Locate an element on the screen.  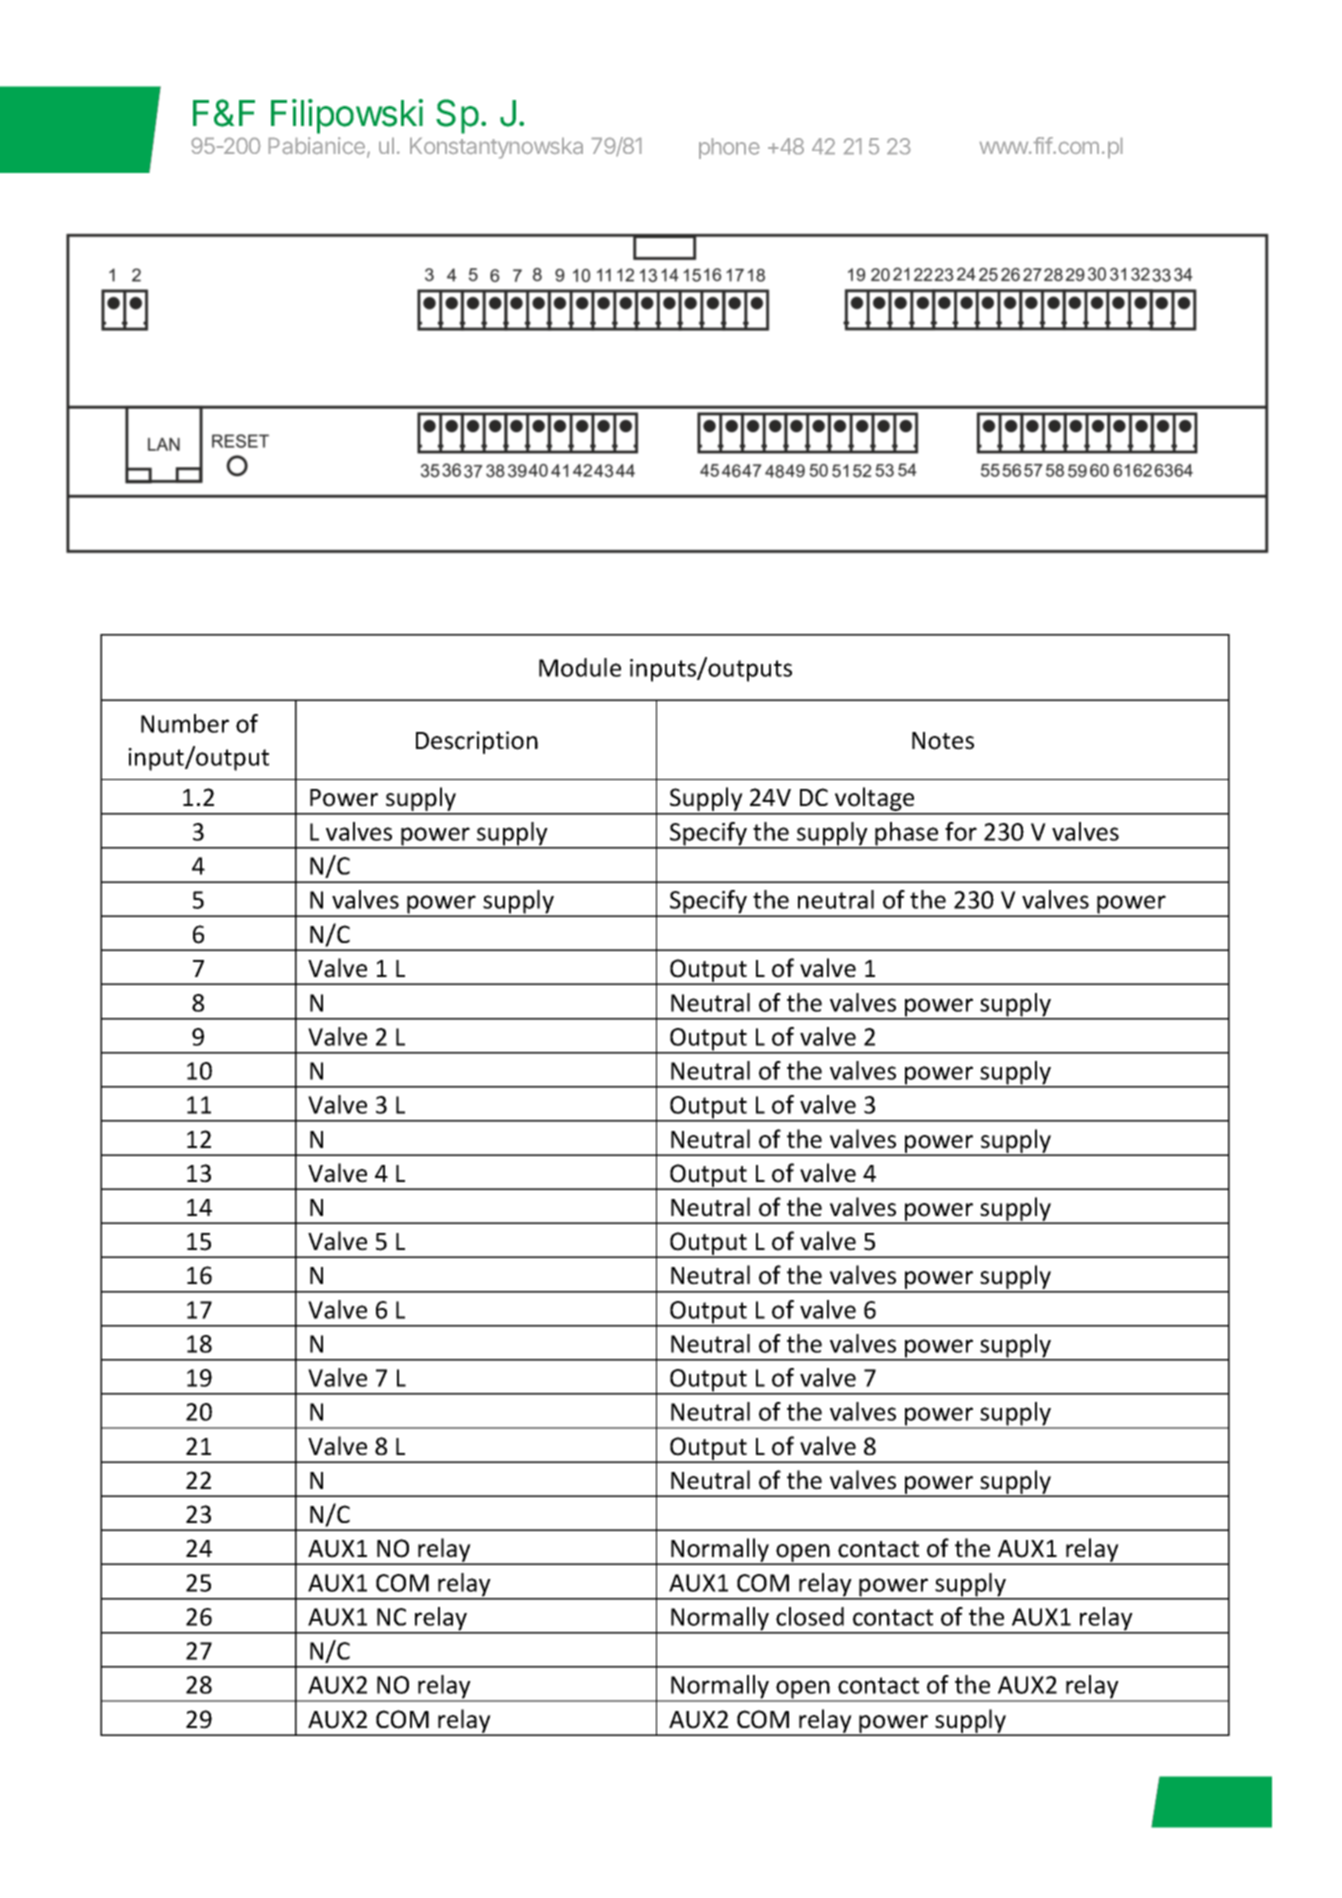
Number is located at coordinates (185, 723).
